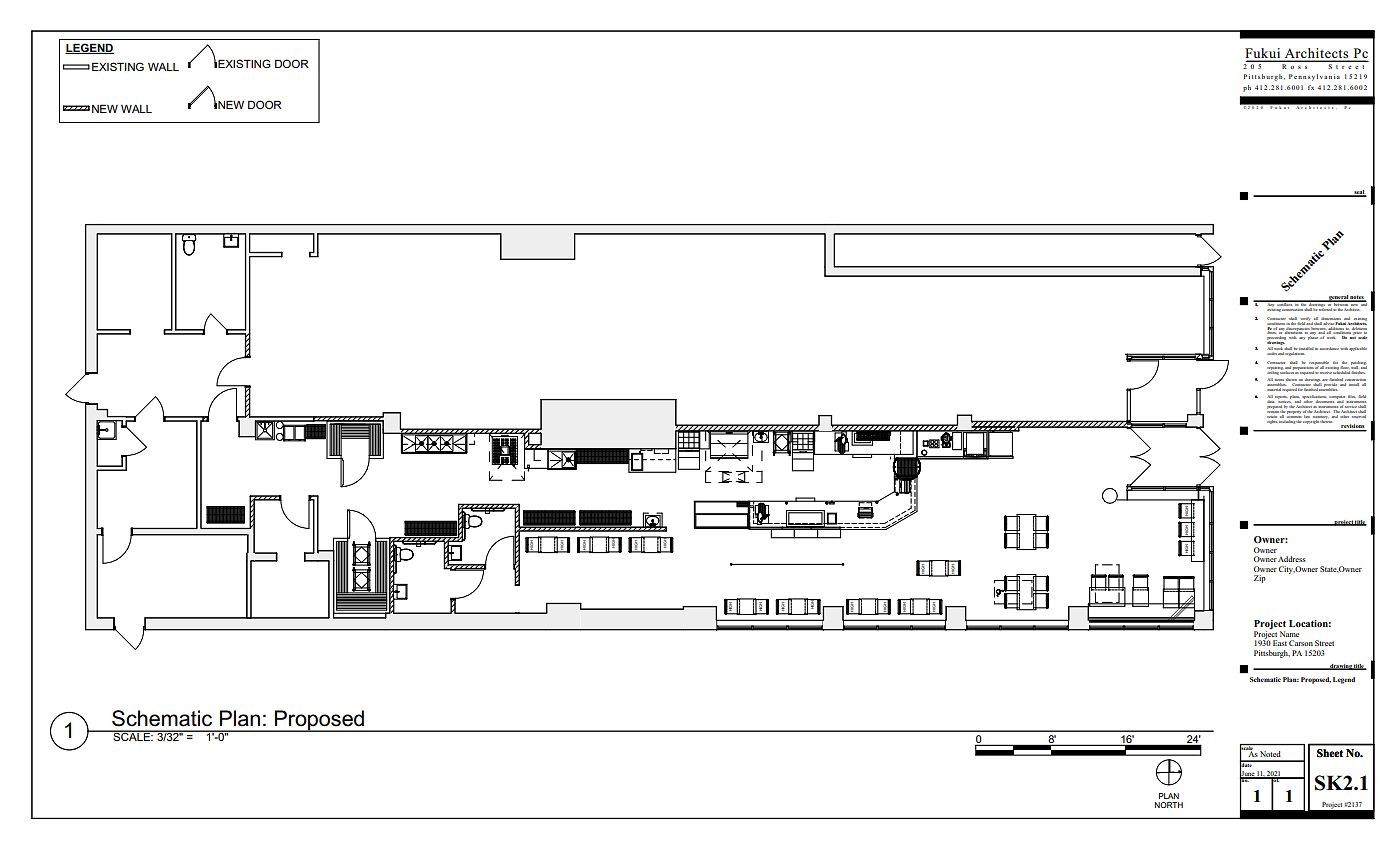  I want to click on revisions, so click(1353, 427).
